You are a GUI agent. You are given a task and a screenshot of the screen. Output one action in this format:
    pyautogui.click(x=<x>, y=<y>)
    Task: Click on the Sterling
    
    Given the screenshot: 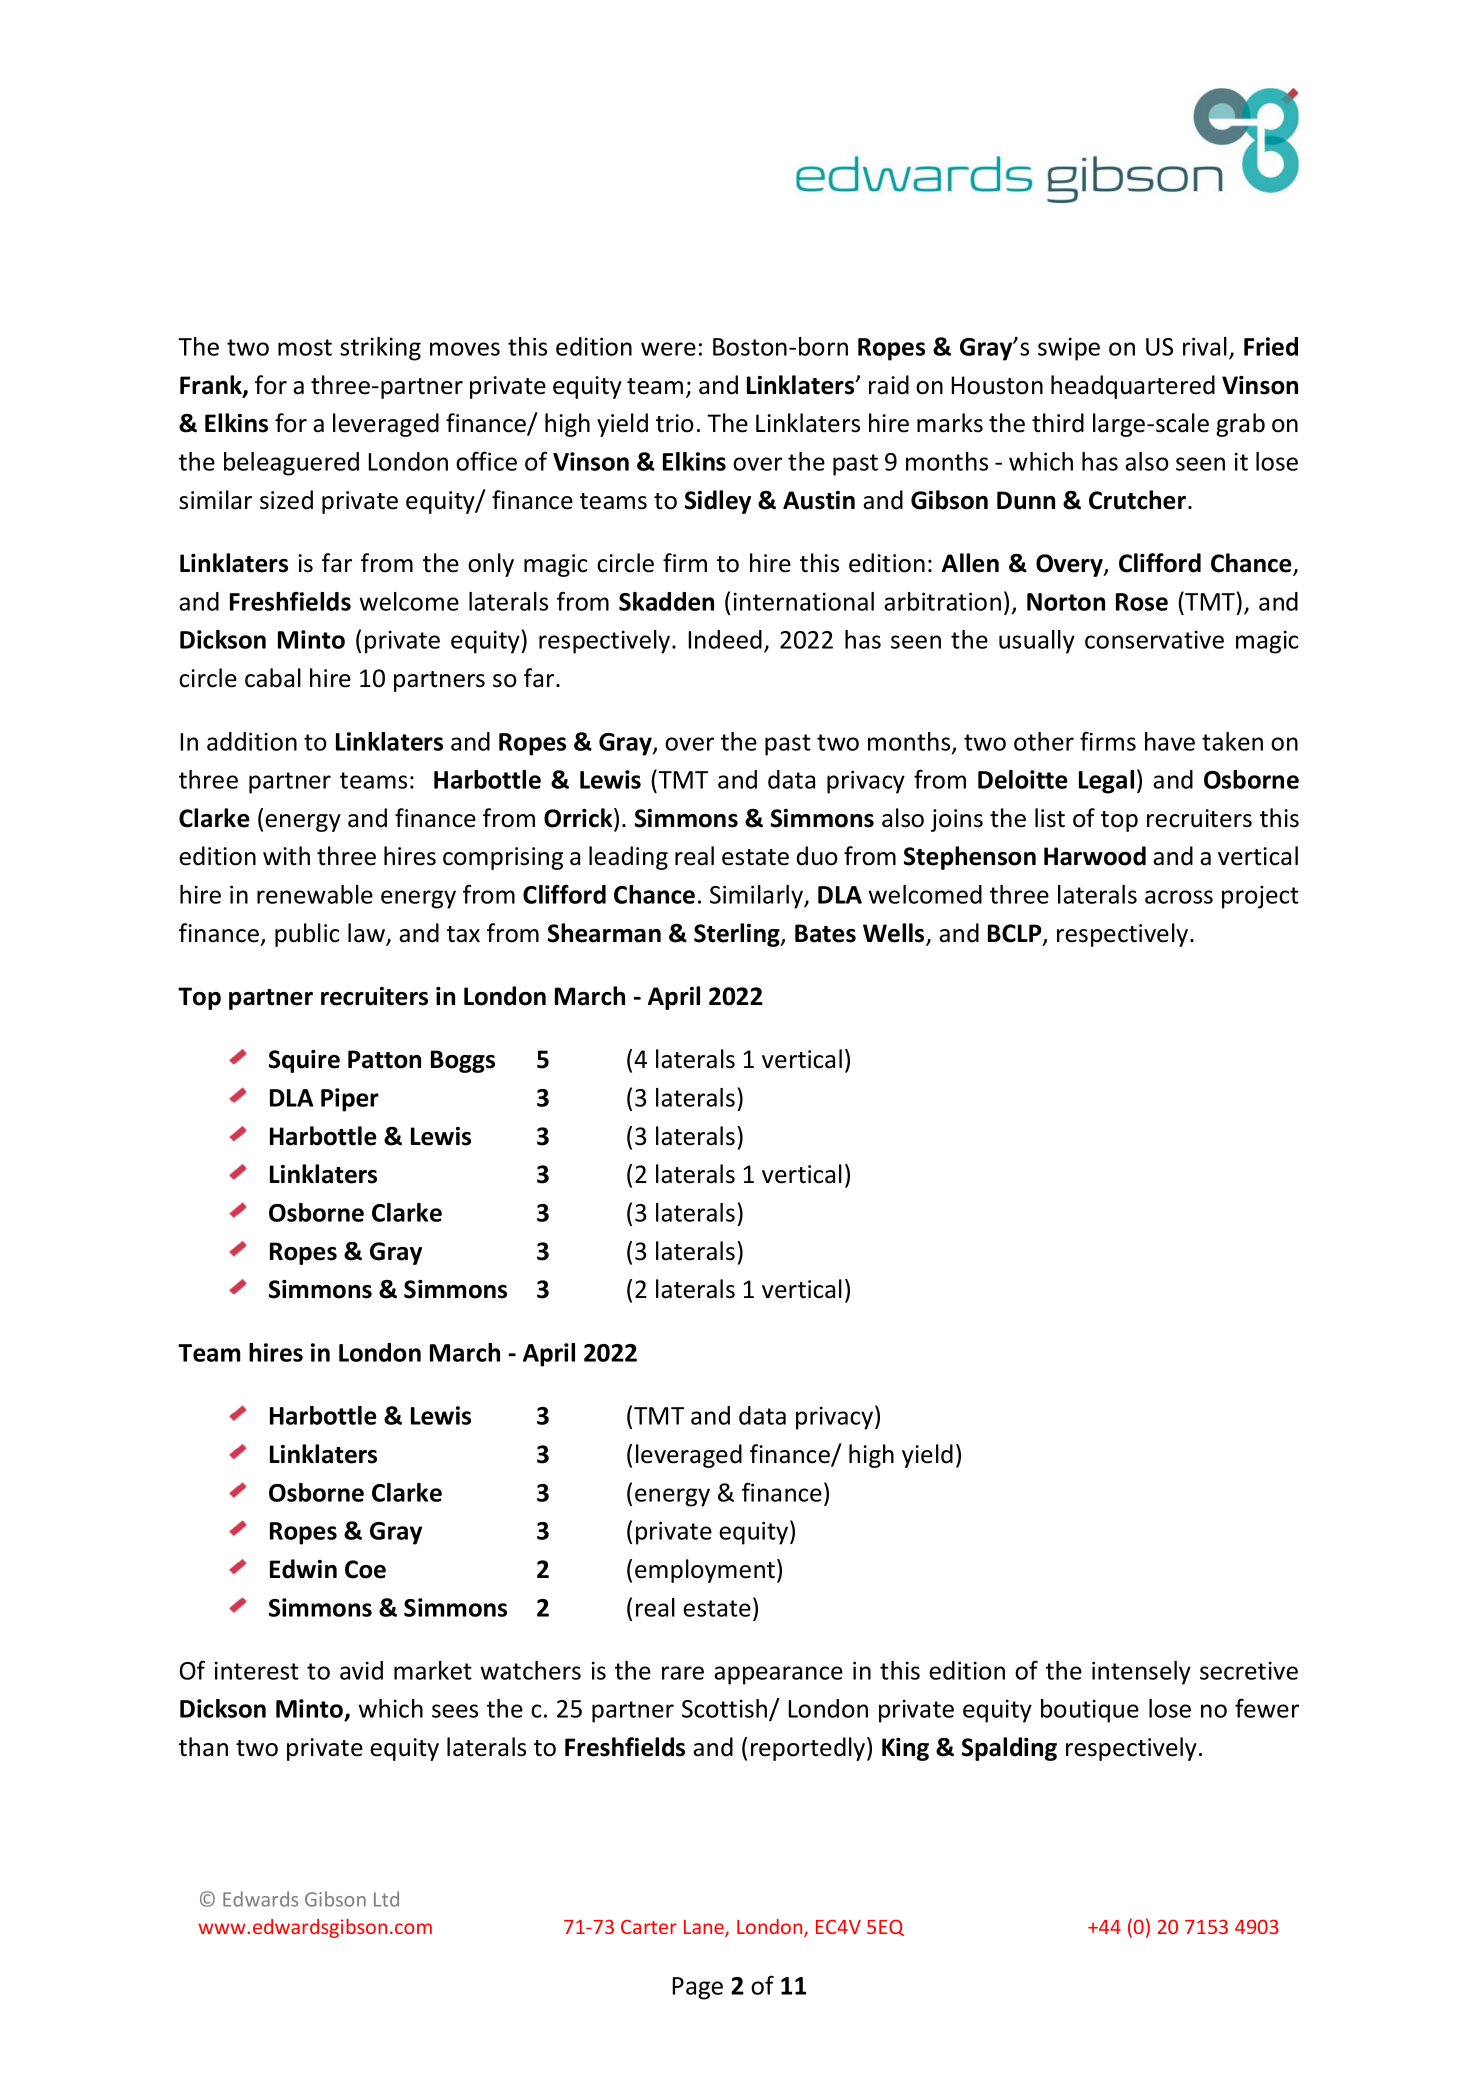 What is the action you would take?
    pyautogui.click(x=738, y=935)
